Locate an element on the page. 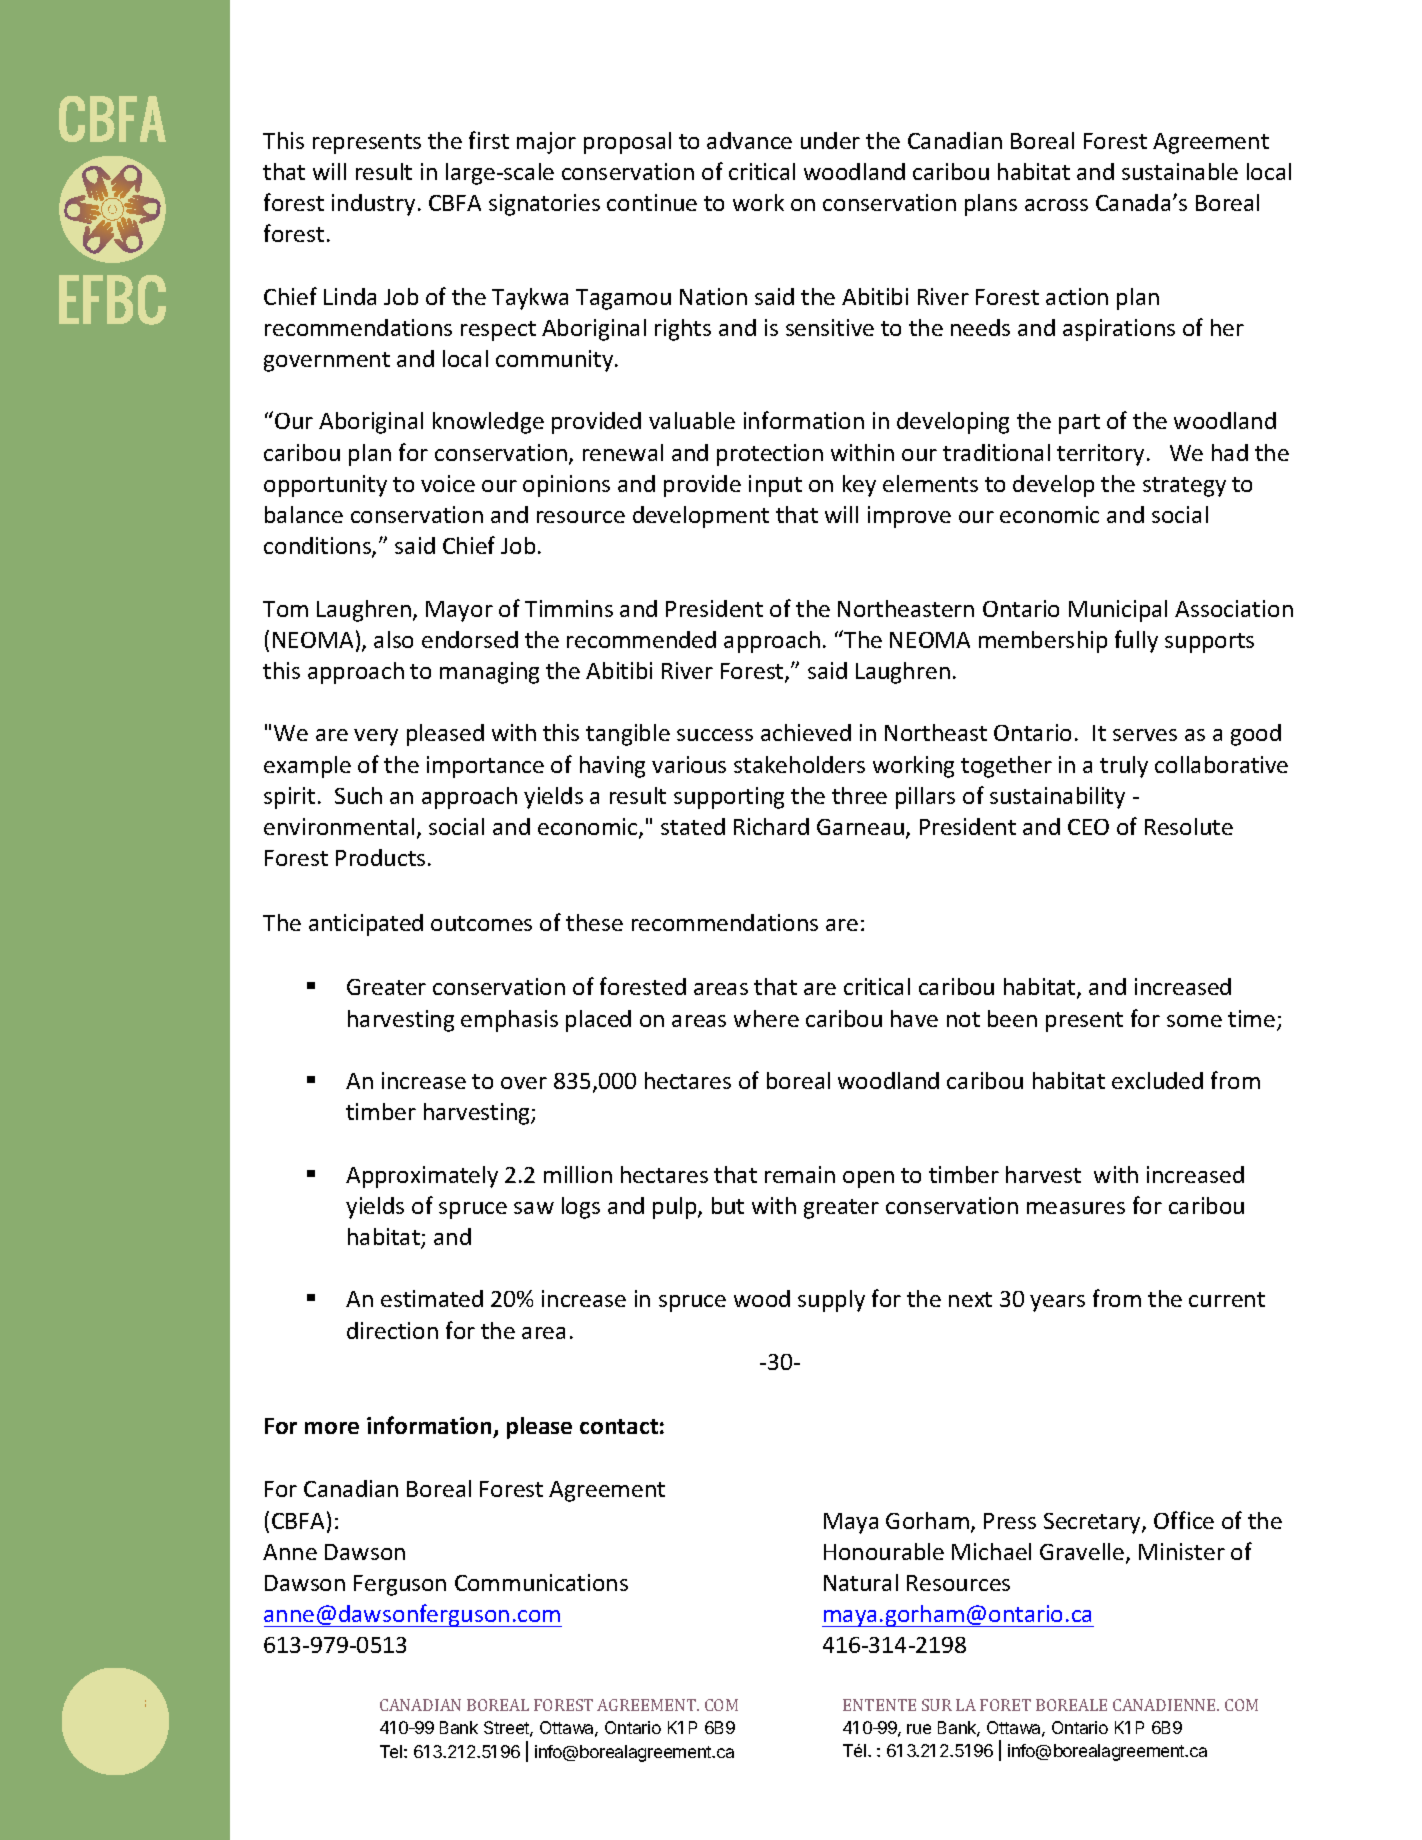  advance is located at coordinates (749, 140).
